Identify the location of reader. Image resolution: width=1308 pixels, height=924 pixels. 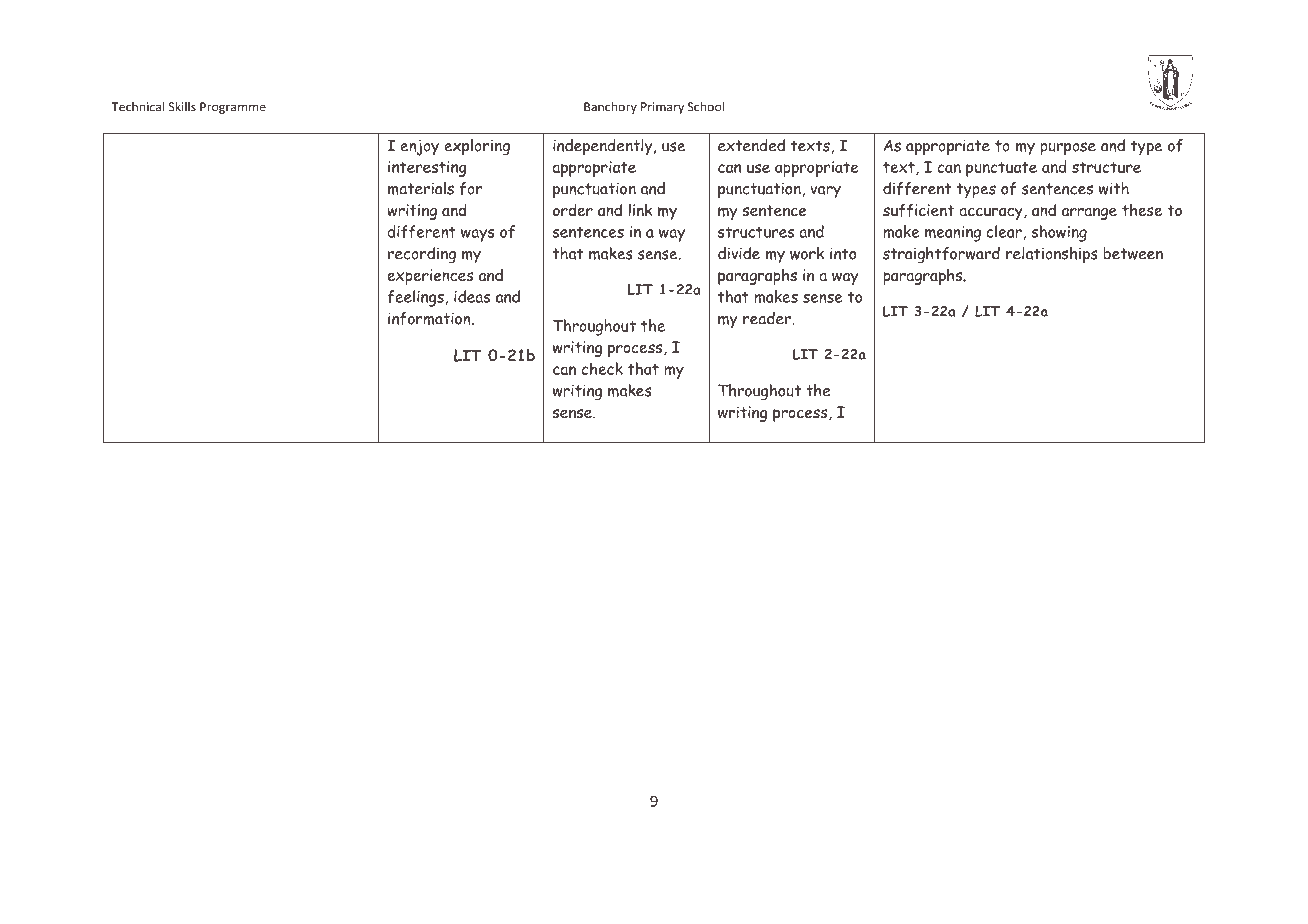
(768, 318).
